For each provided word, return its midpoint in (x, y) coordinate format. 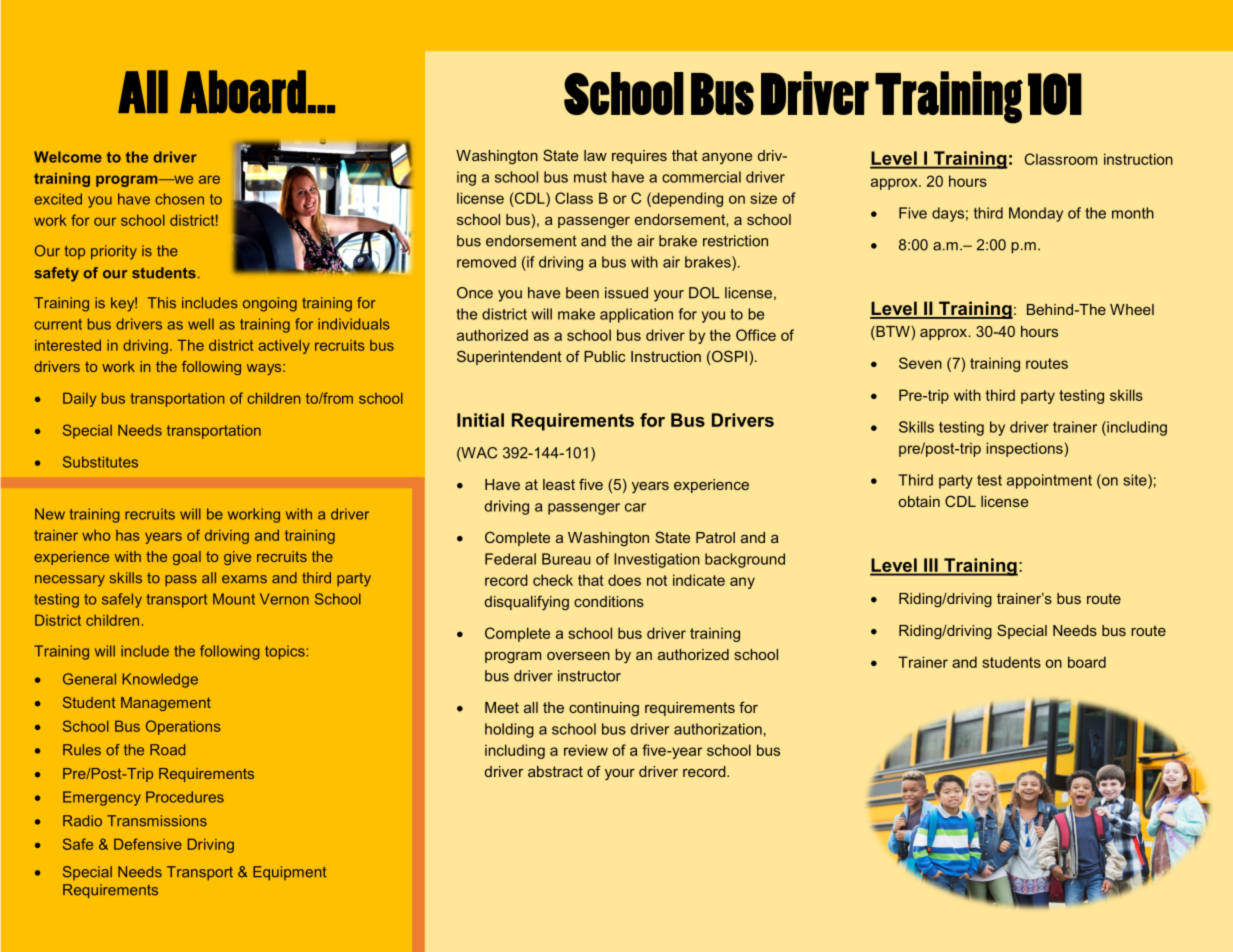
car (635, 507)
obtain (919, 501)
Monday (1036, 214)
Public (604, 356)
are (209, 179)
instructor (589, 676)
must (590, 177)
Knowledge (160, 680)
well (201, 324)
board (1087, 662)
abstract (555, 771)
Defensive (148, 844)
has (128, 535)
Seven (920, 363)
